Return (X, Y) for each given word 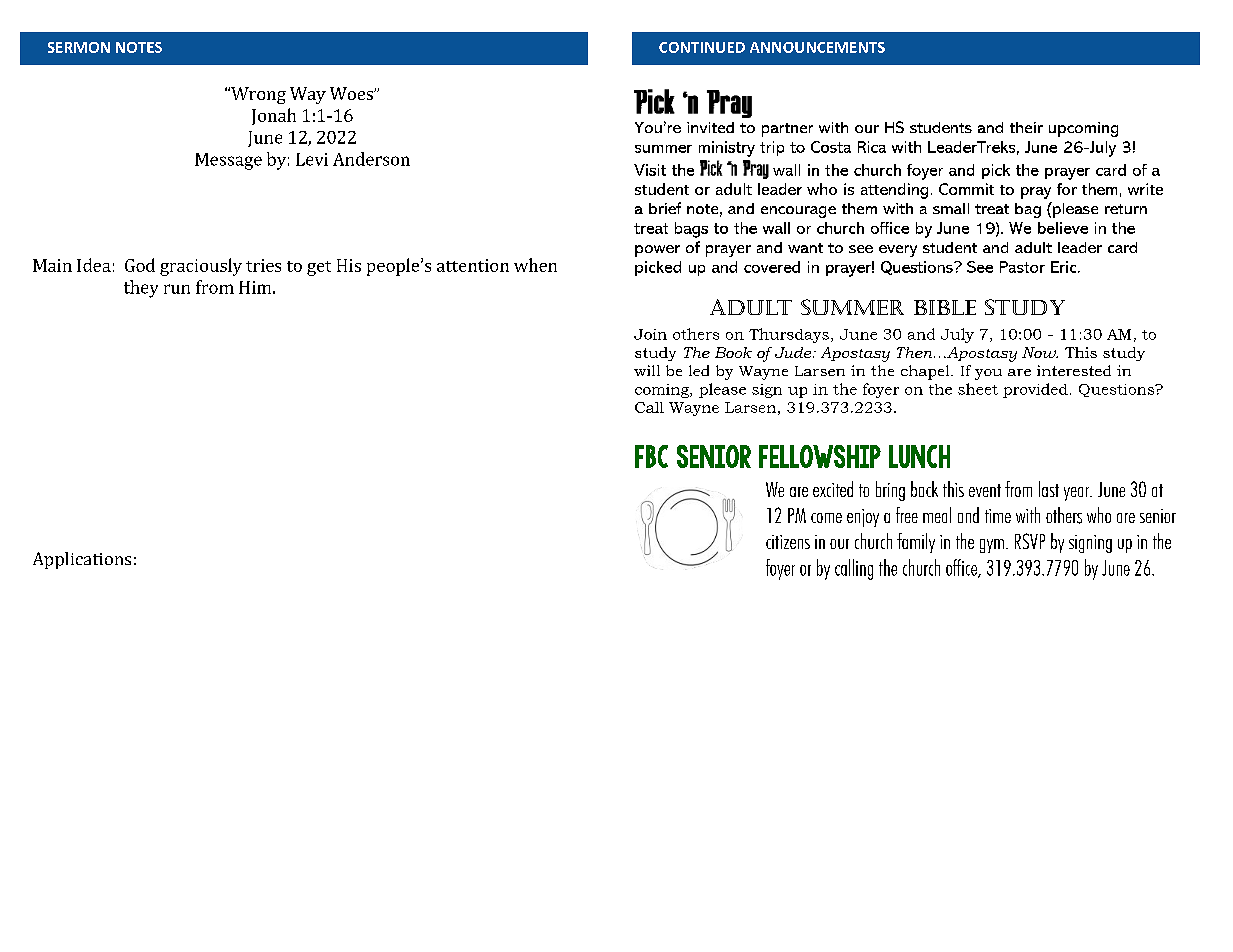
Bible (945, 307)
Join (650, 334)
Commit (966, 189)
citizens (788, 542)
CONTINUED (702, 47)
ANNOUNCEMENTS (817, 47)
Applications (82, 560)
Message (228, 161)
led (699, 370)
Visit (650, 170)
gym (992, 546)
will (647, 370)
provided (1035, 390)
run (177, 289)
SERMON (79, 47)
